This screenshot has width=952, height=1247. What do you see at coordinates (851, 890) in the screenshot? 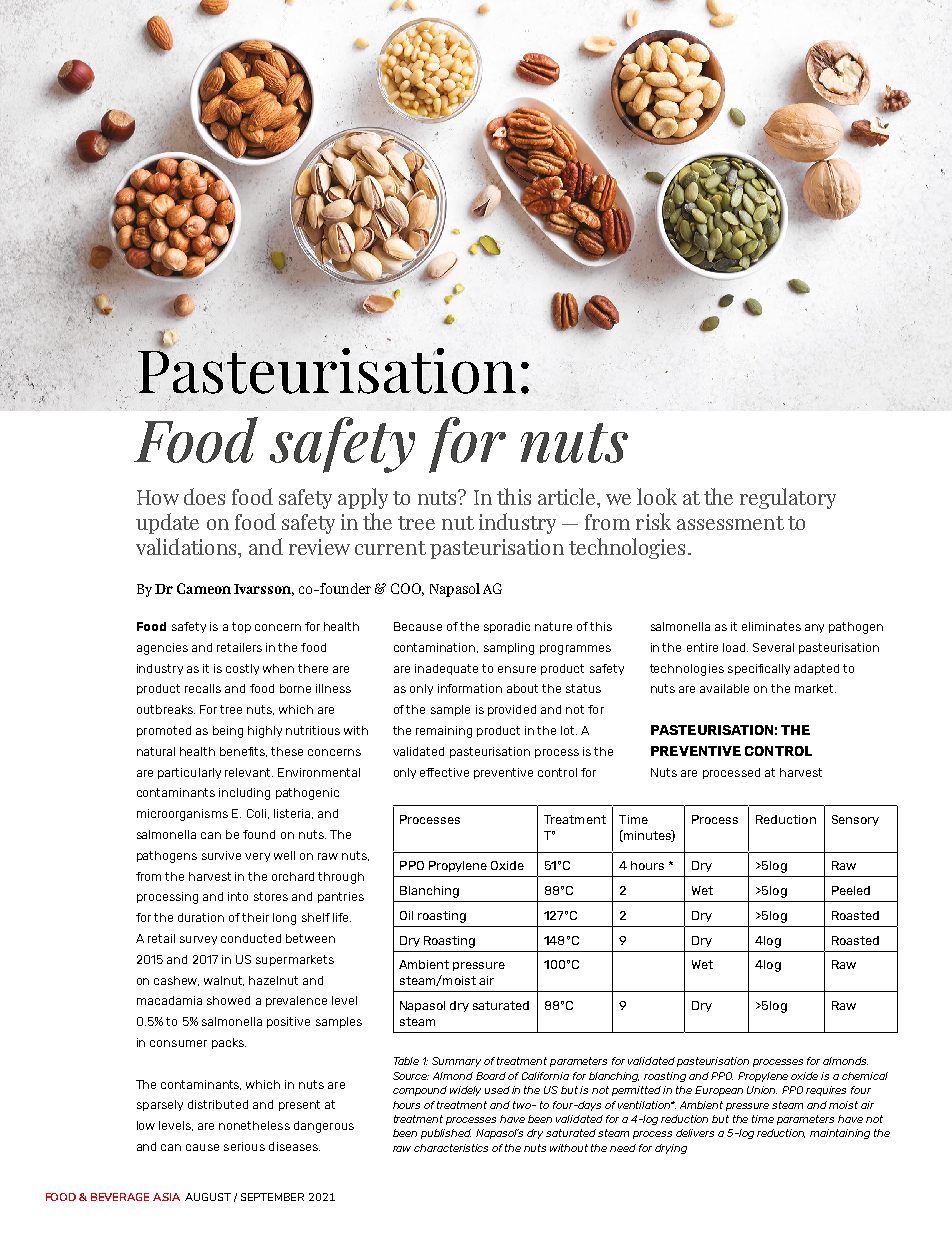
I see `Peeled` at bounding box center [851, 890].
